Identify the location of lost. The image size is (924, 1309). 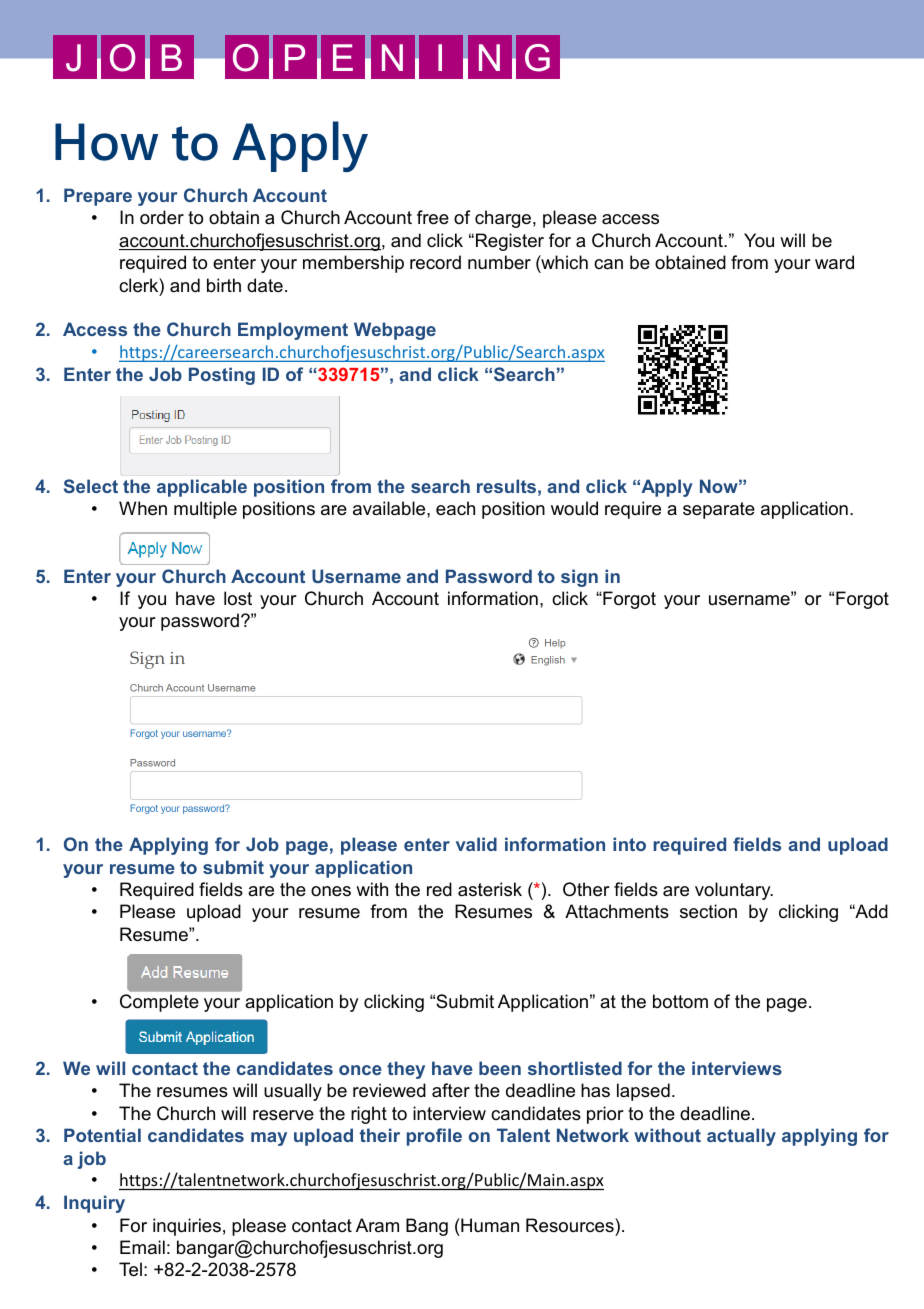
(238, 598).
